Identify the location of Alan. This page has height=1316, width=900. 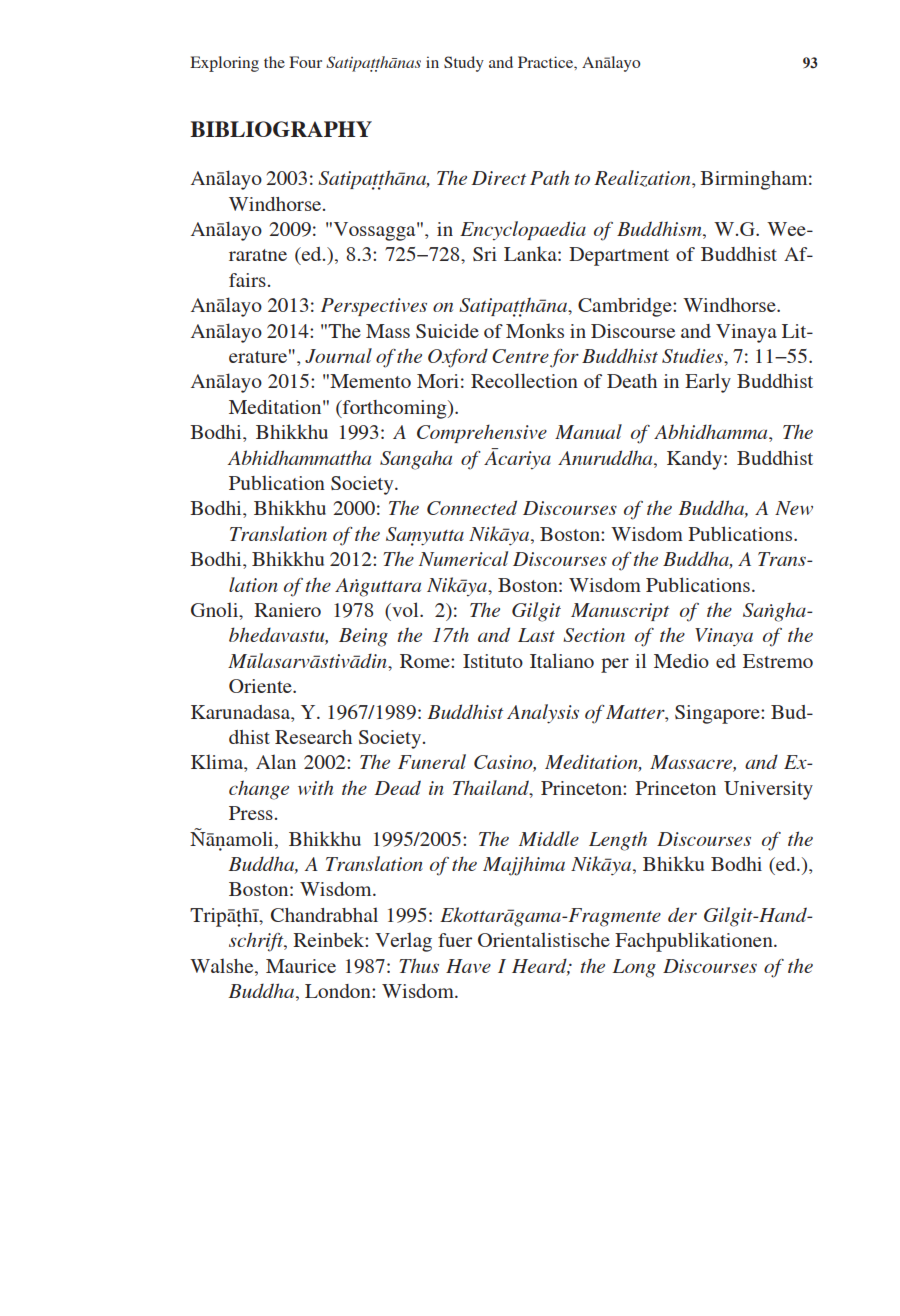
(276, 761).
